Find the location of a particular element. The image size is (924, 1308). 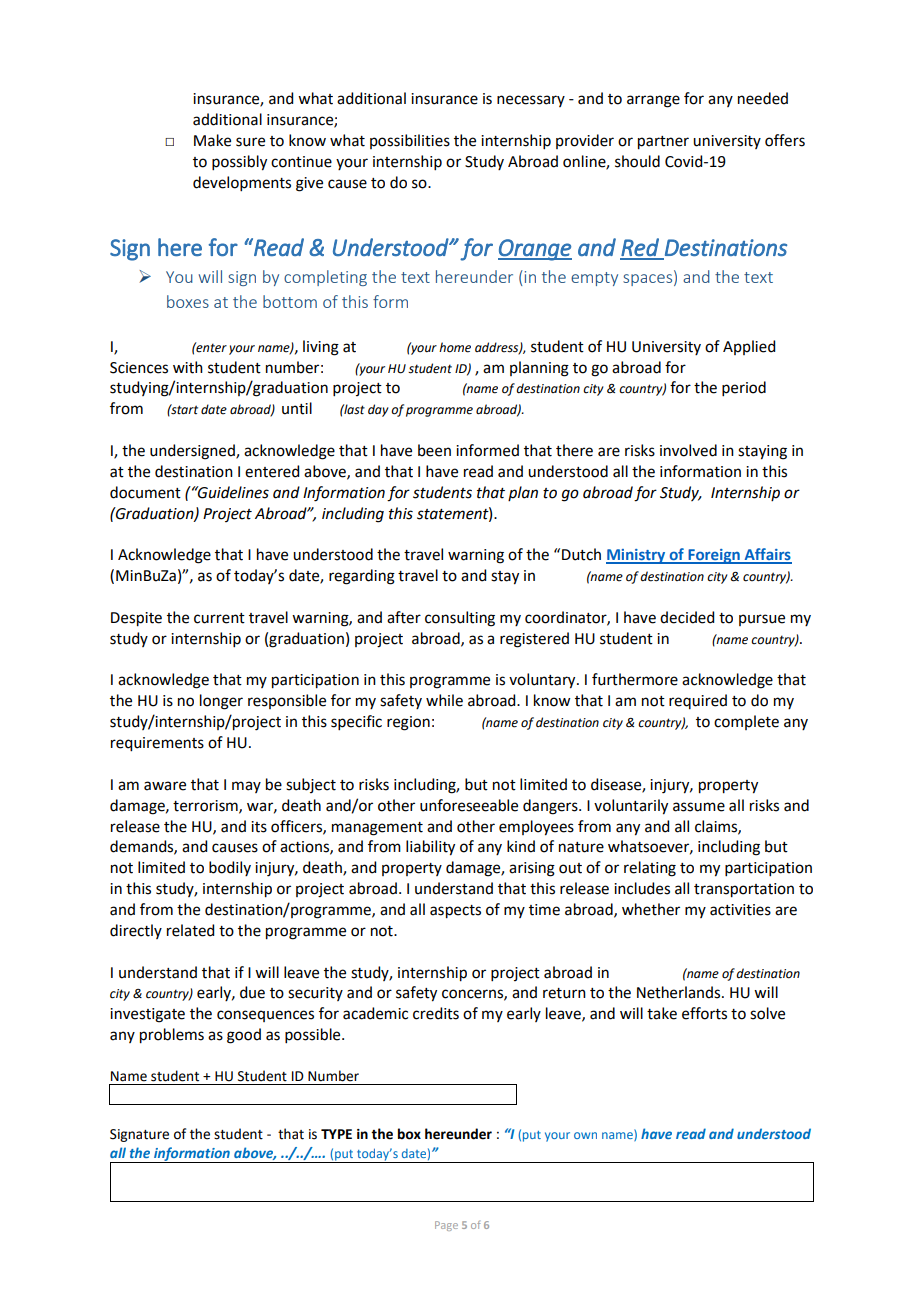

aspects is located at coordinates (455, 912).
